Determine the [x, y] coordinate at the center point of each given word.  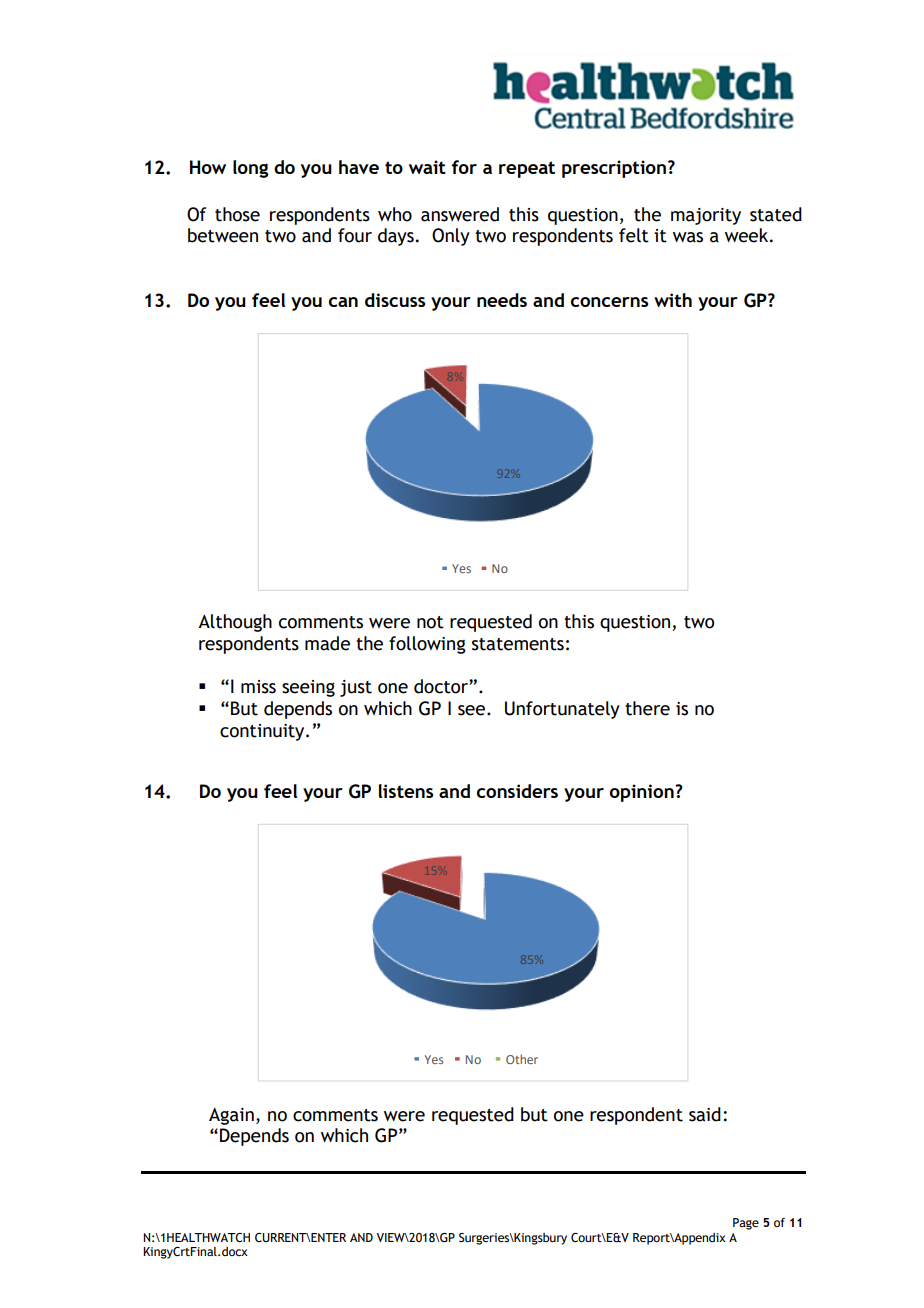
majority [706, 216]
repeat [527, 169]
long [250, 169]
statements [518, 644]
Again [231, 1116]
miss [258, 687]
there [647, 708]
